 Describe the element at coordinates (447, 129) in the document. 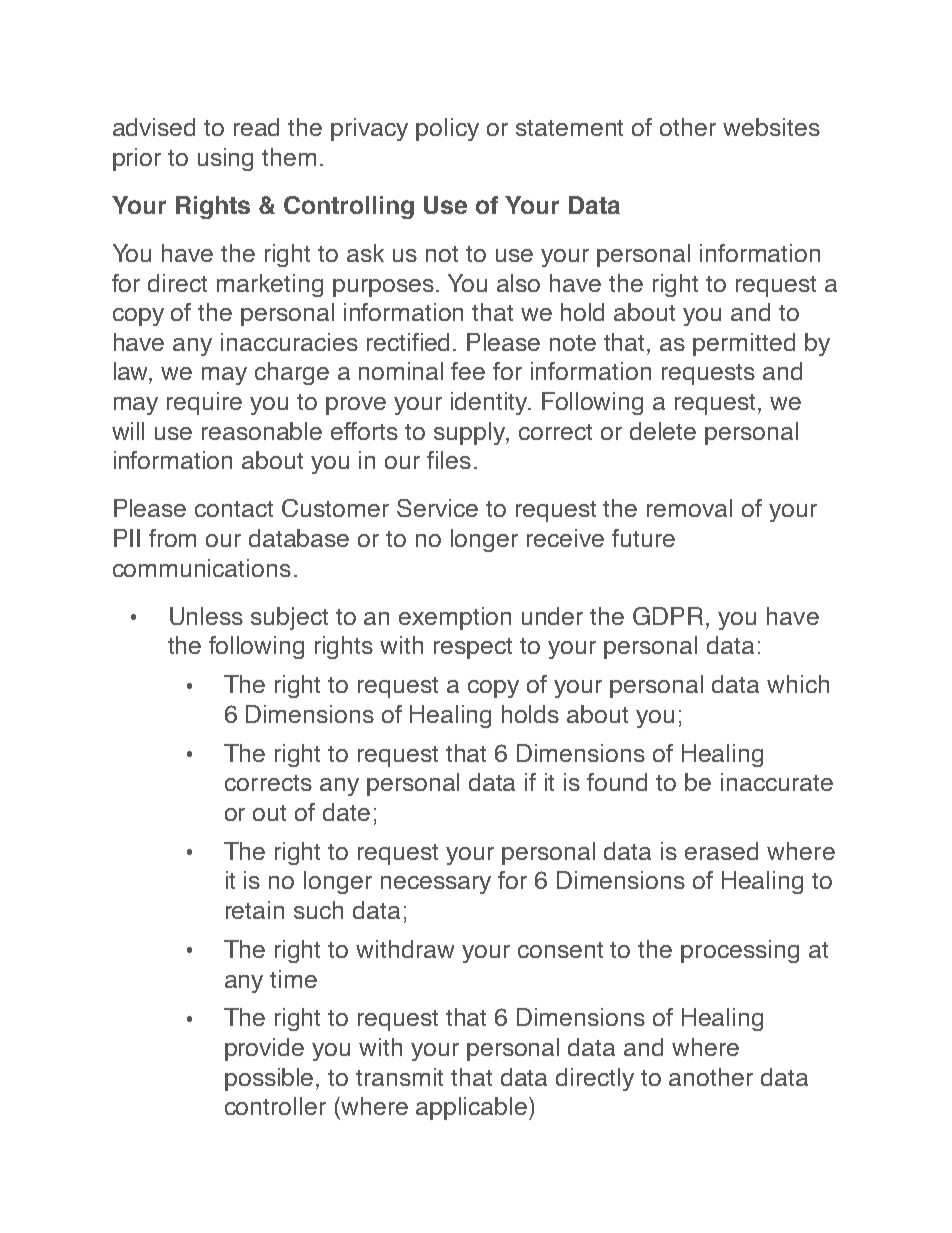

I see `policy` at that location.
